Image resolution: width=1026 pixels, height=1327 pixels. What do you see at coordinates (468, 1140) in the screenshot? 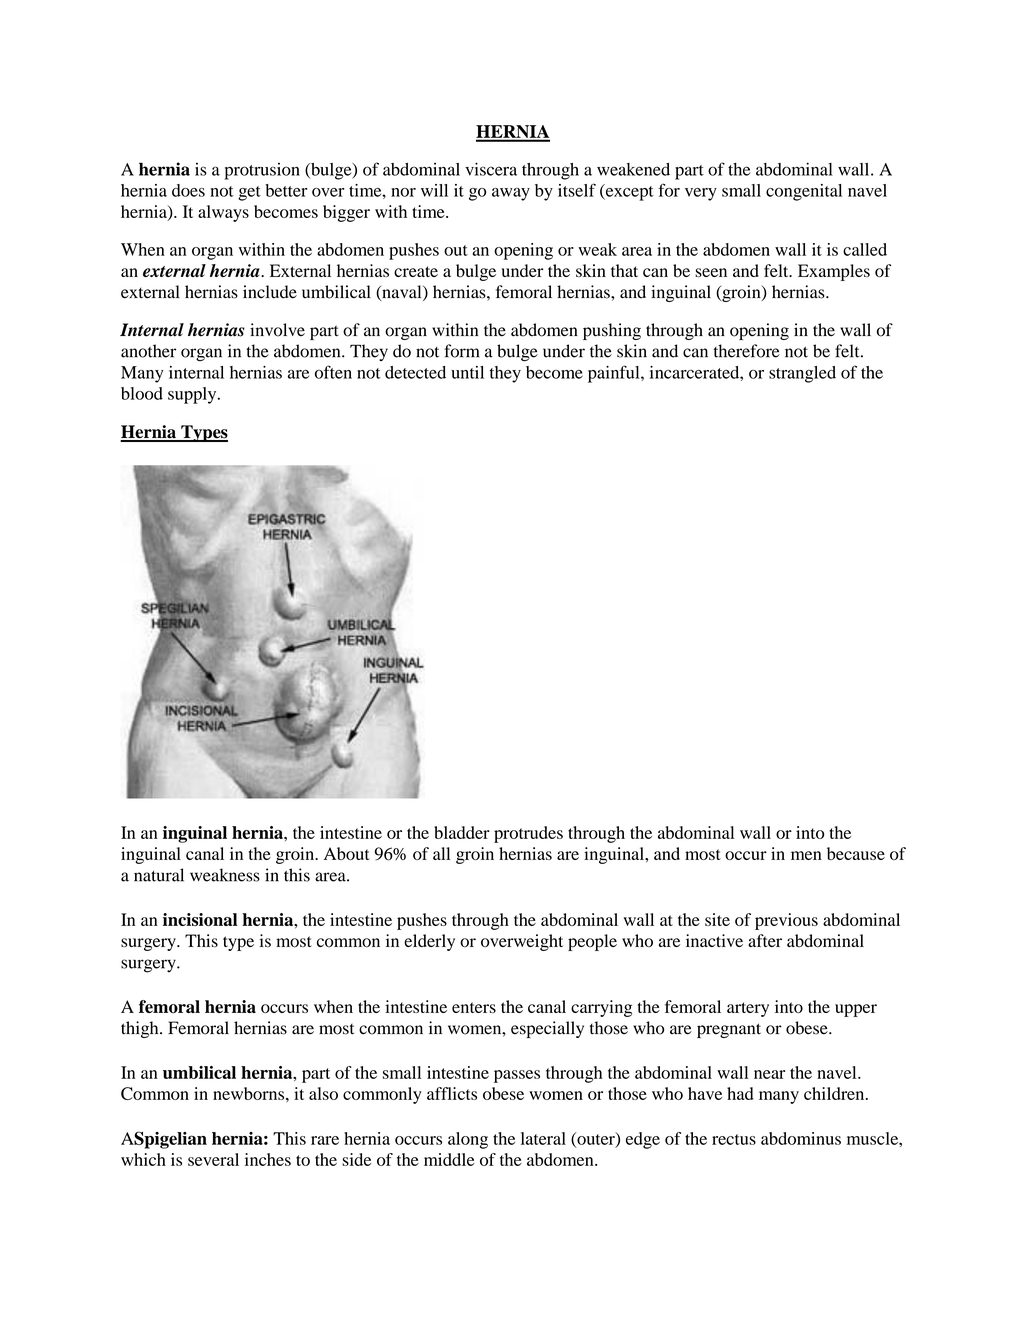
I see `along` at bounding box center [468, 1140].
